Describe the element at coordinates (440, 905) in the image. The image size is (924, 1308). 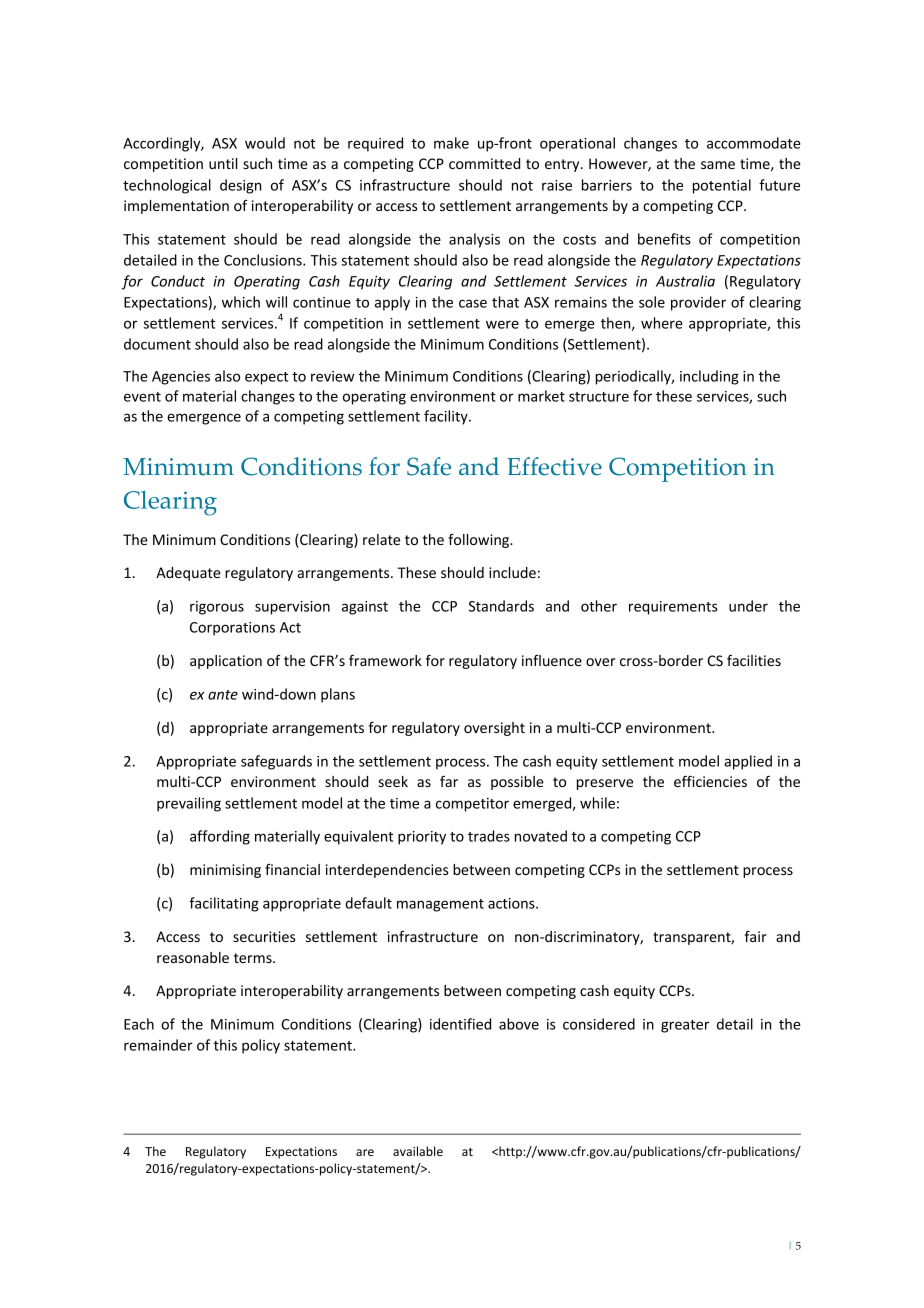
I see `management` at that location.
